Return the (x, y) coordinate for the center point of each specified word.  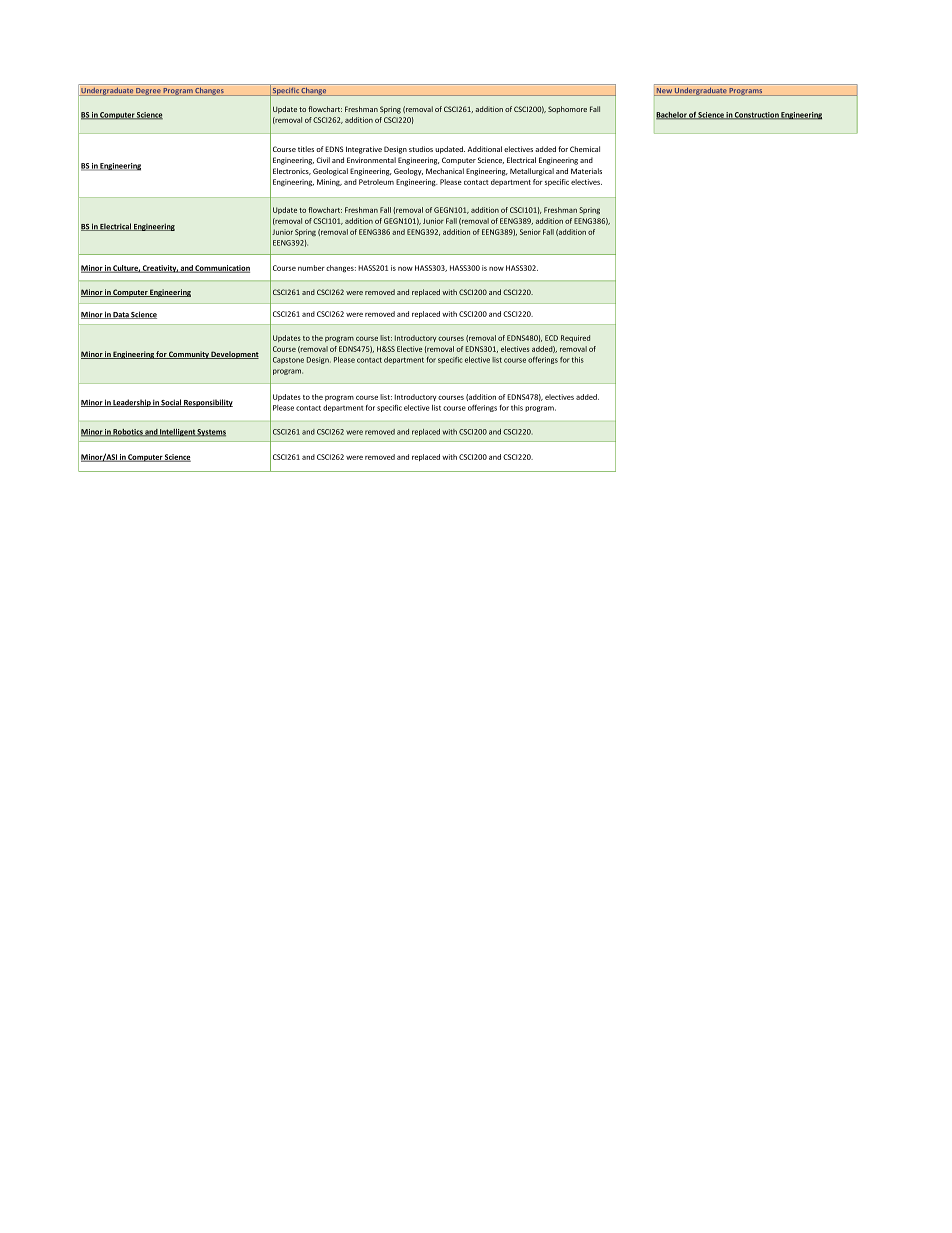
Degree (148, 92)
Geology (408, 172)
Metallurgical (532, 172)
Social (171, 403)
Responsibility (207, 403)
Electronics (292, 171)
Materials (586, 171)
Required (575, 338)
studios (421, 149)
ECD (551, 338)
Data (121, 315)
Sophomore (567, 110)
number (311, 268)
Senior (530, 232)
